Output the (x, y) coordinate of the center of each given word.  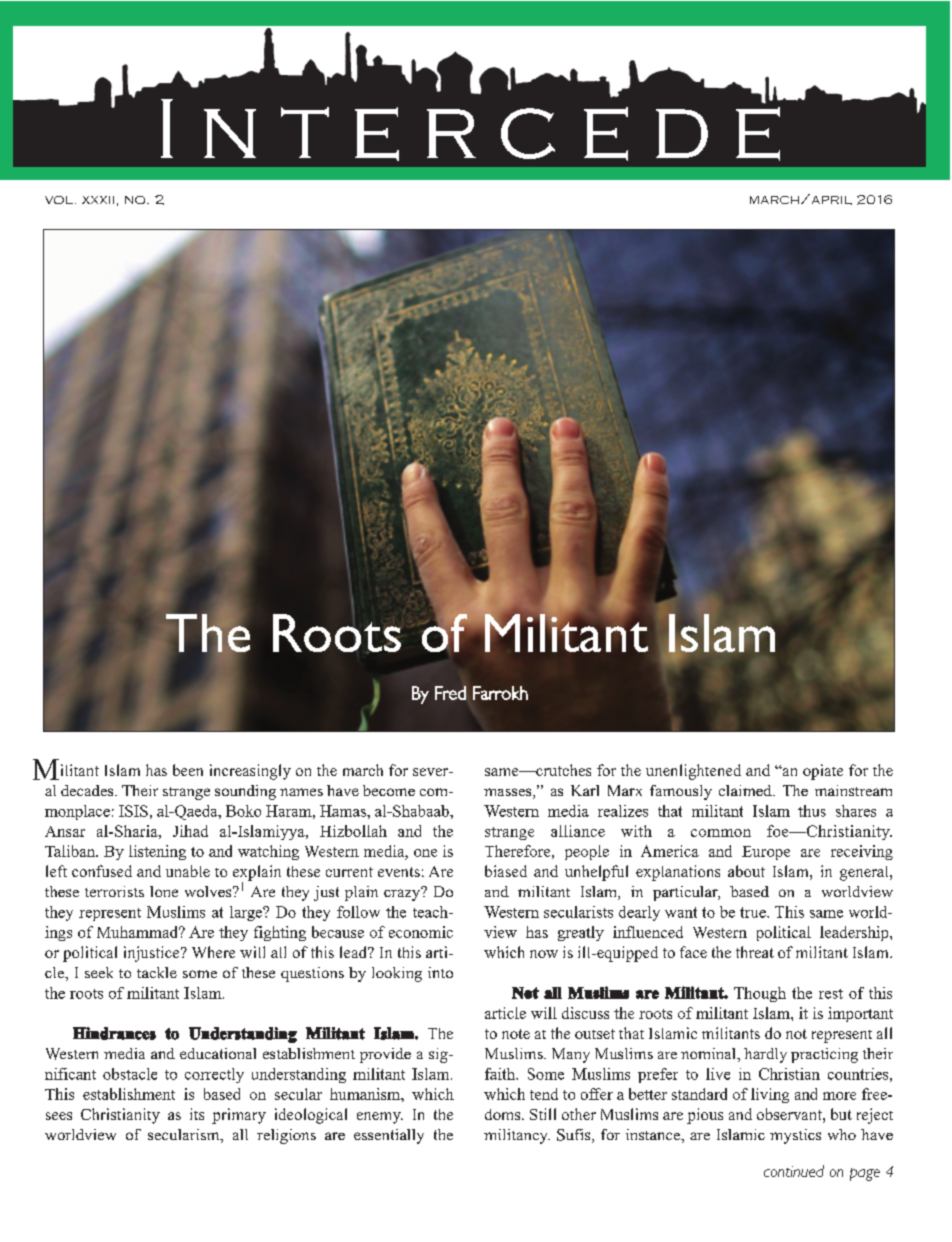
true (754, 912)
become (389, 790)
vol (59, 200)
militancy (517, 1136)
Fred (450, 693)
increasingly (250, 772)
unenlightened (693, 772)
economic (421, 932)
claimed (746, 790)
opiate (823, 772)
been (188, 770)
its (197, 1114)
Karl (585, 790)
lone (164, 891)
